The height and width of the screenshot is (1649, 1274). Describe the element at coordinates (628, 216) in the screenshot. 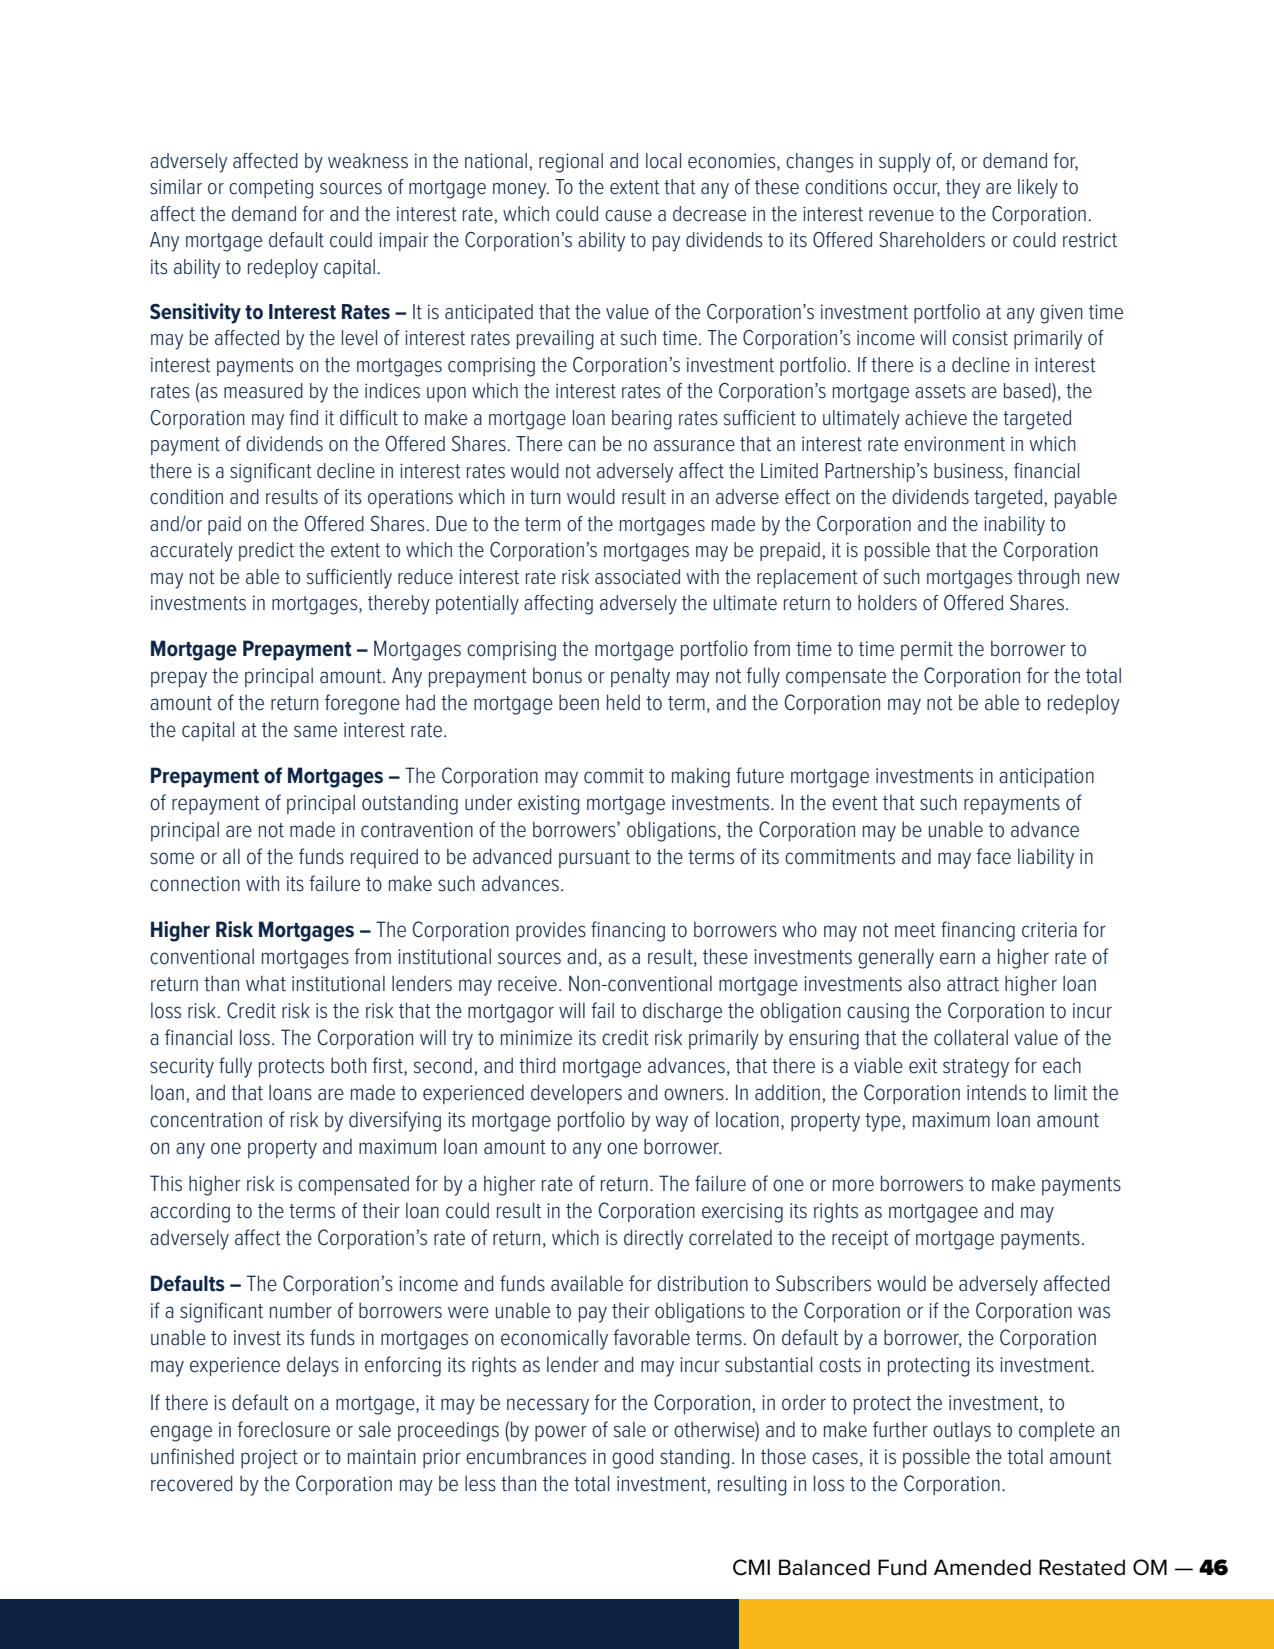

I see `cause` at that location.
